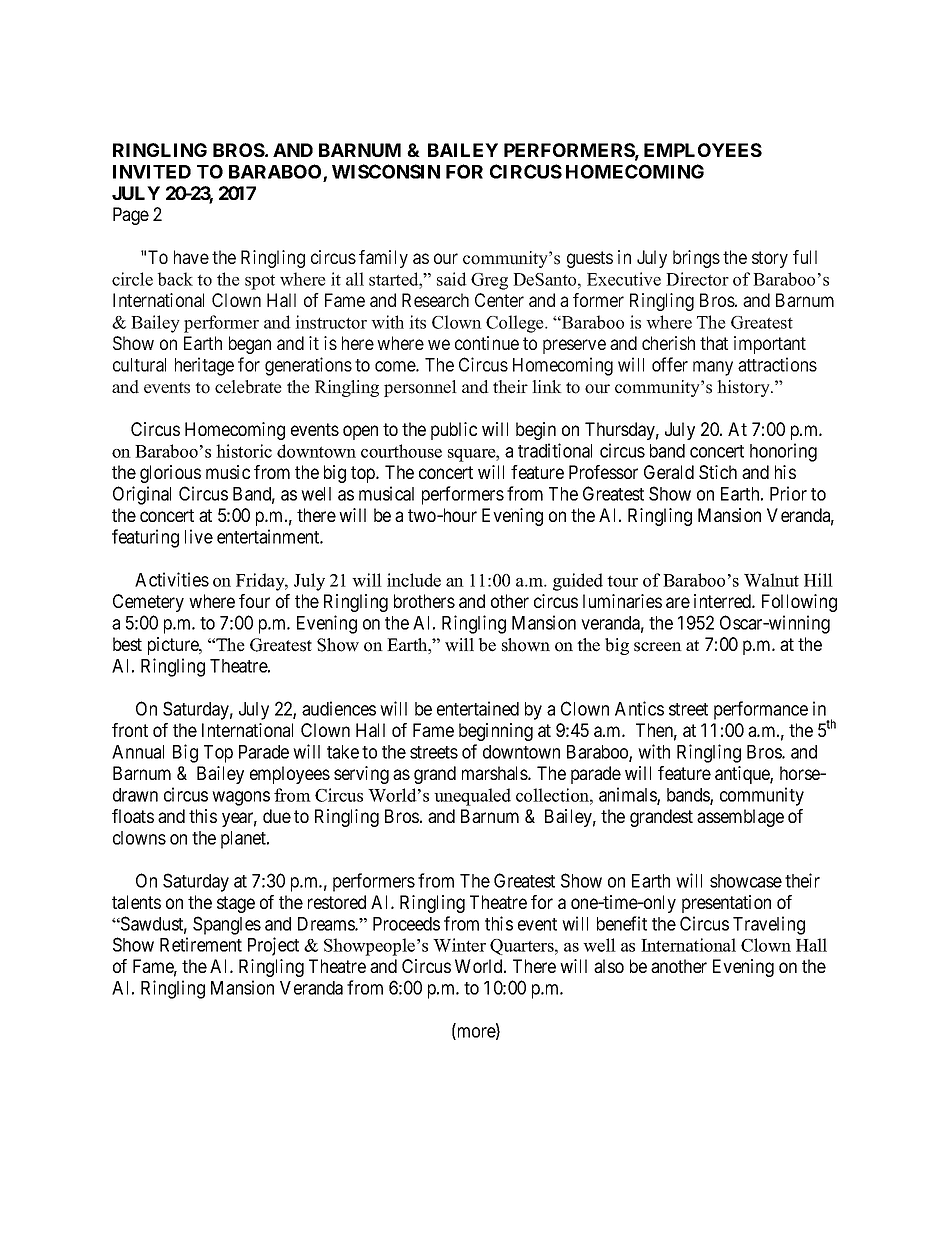 This document has height=1233, width=952. Describe the element at coordinates (414, 580) in the document. I see `include` at that location.
